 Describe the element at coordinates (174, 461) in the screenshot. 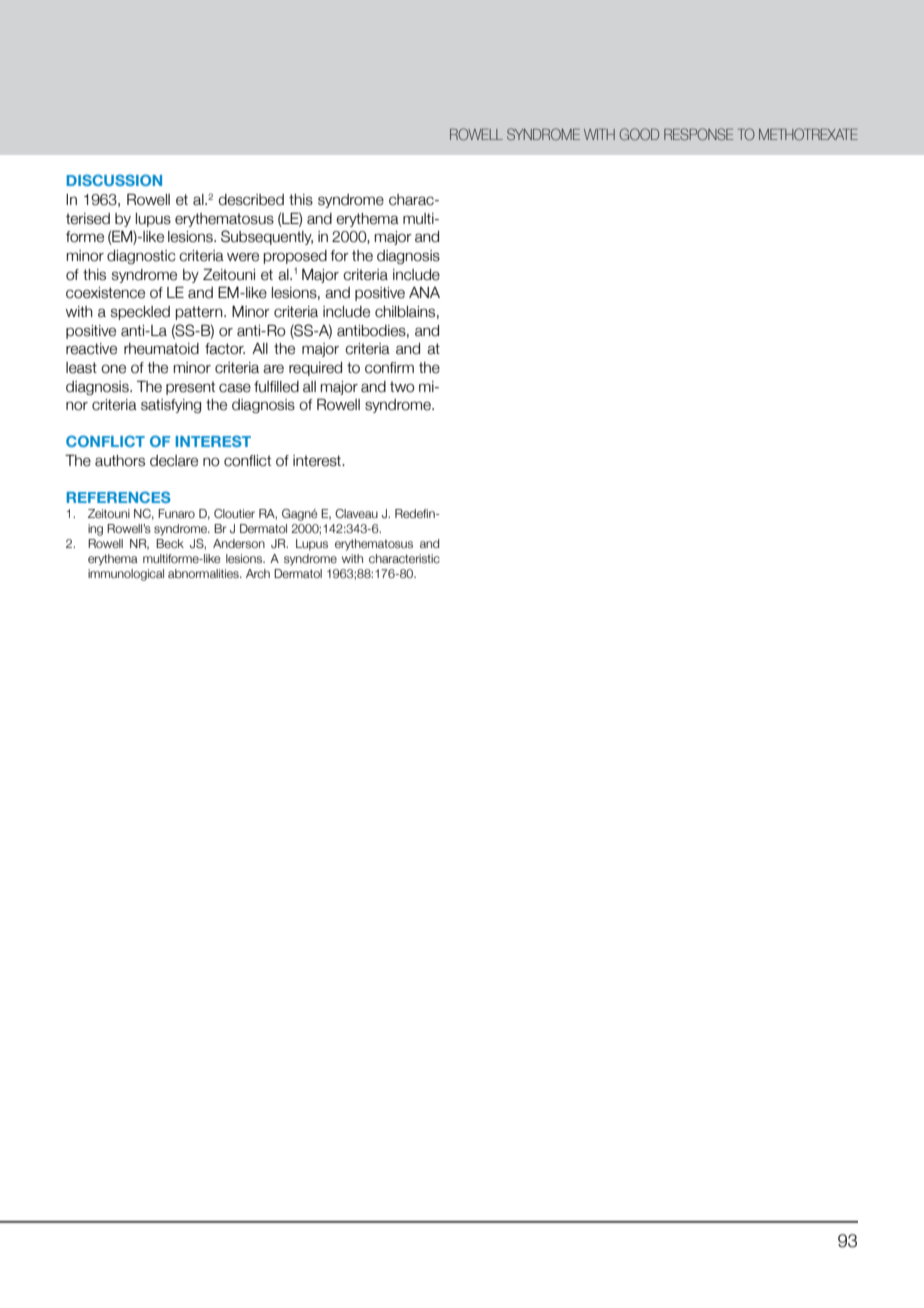

I see `declare` at that location.
